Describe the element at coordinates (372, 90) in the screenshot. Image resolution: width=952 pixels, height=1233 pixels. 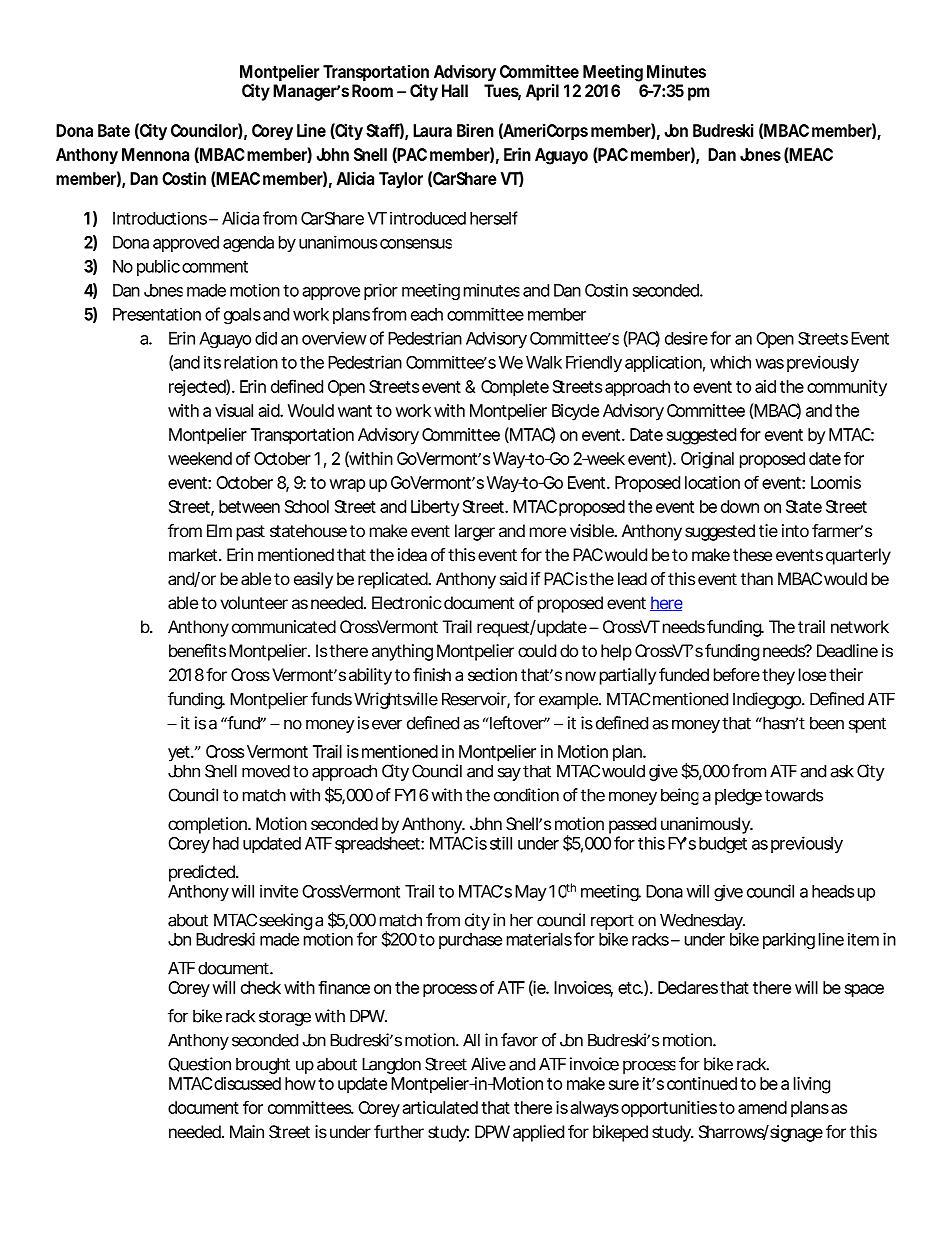
I see `Room` at that location.
